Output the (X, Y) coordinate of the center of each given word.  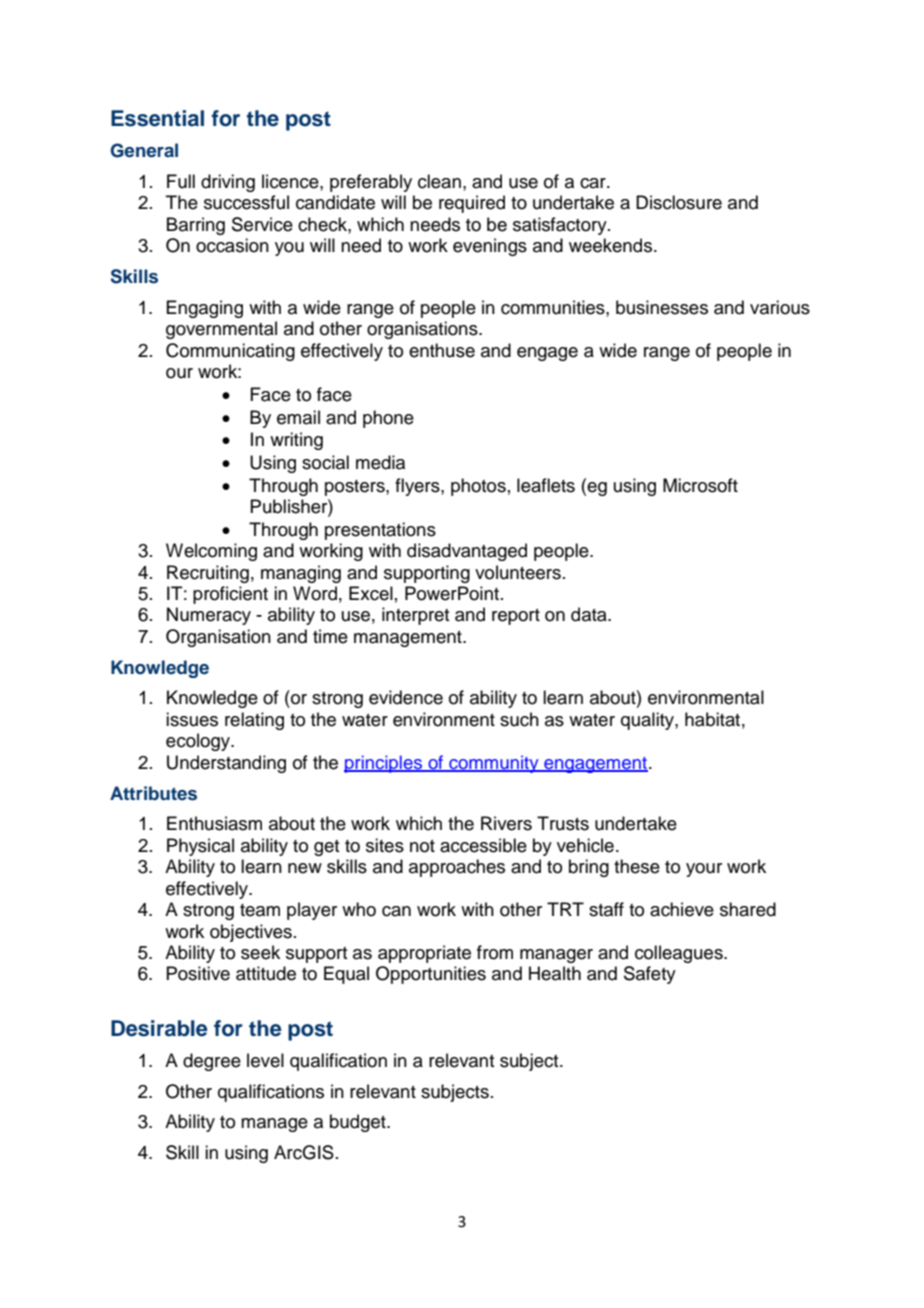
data (590, 614)
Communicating (230, 352)
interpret (415, 616)
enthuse (442, 350)
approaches (457, 868)
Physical (200, 847)
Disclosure (679, 202)
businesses (662, 307)
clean (439, 181)
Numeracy (209, 616)
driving (228, 183)
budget (359, 1123)
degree (212, 1062)
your (704, 870)
